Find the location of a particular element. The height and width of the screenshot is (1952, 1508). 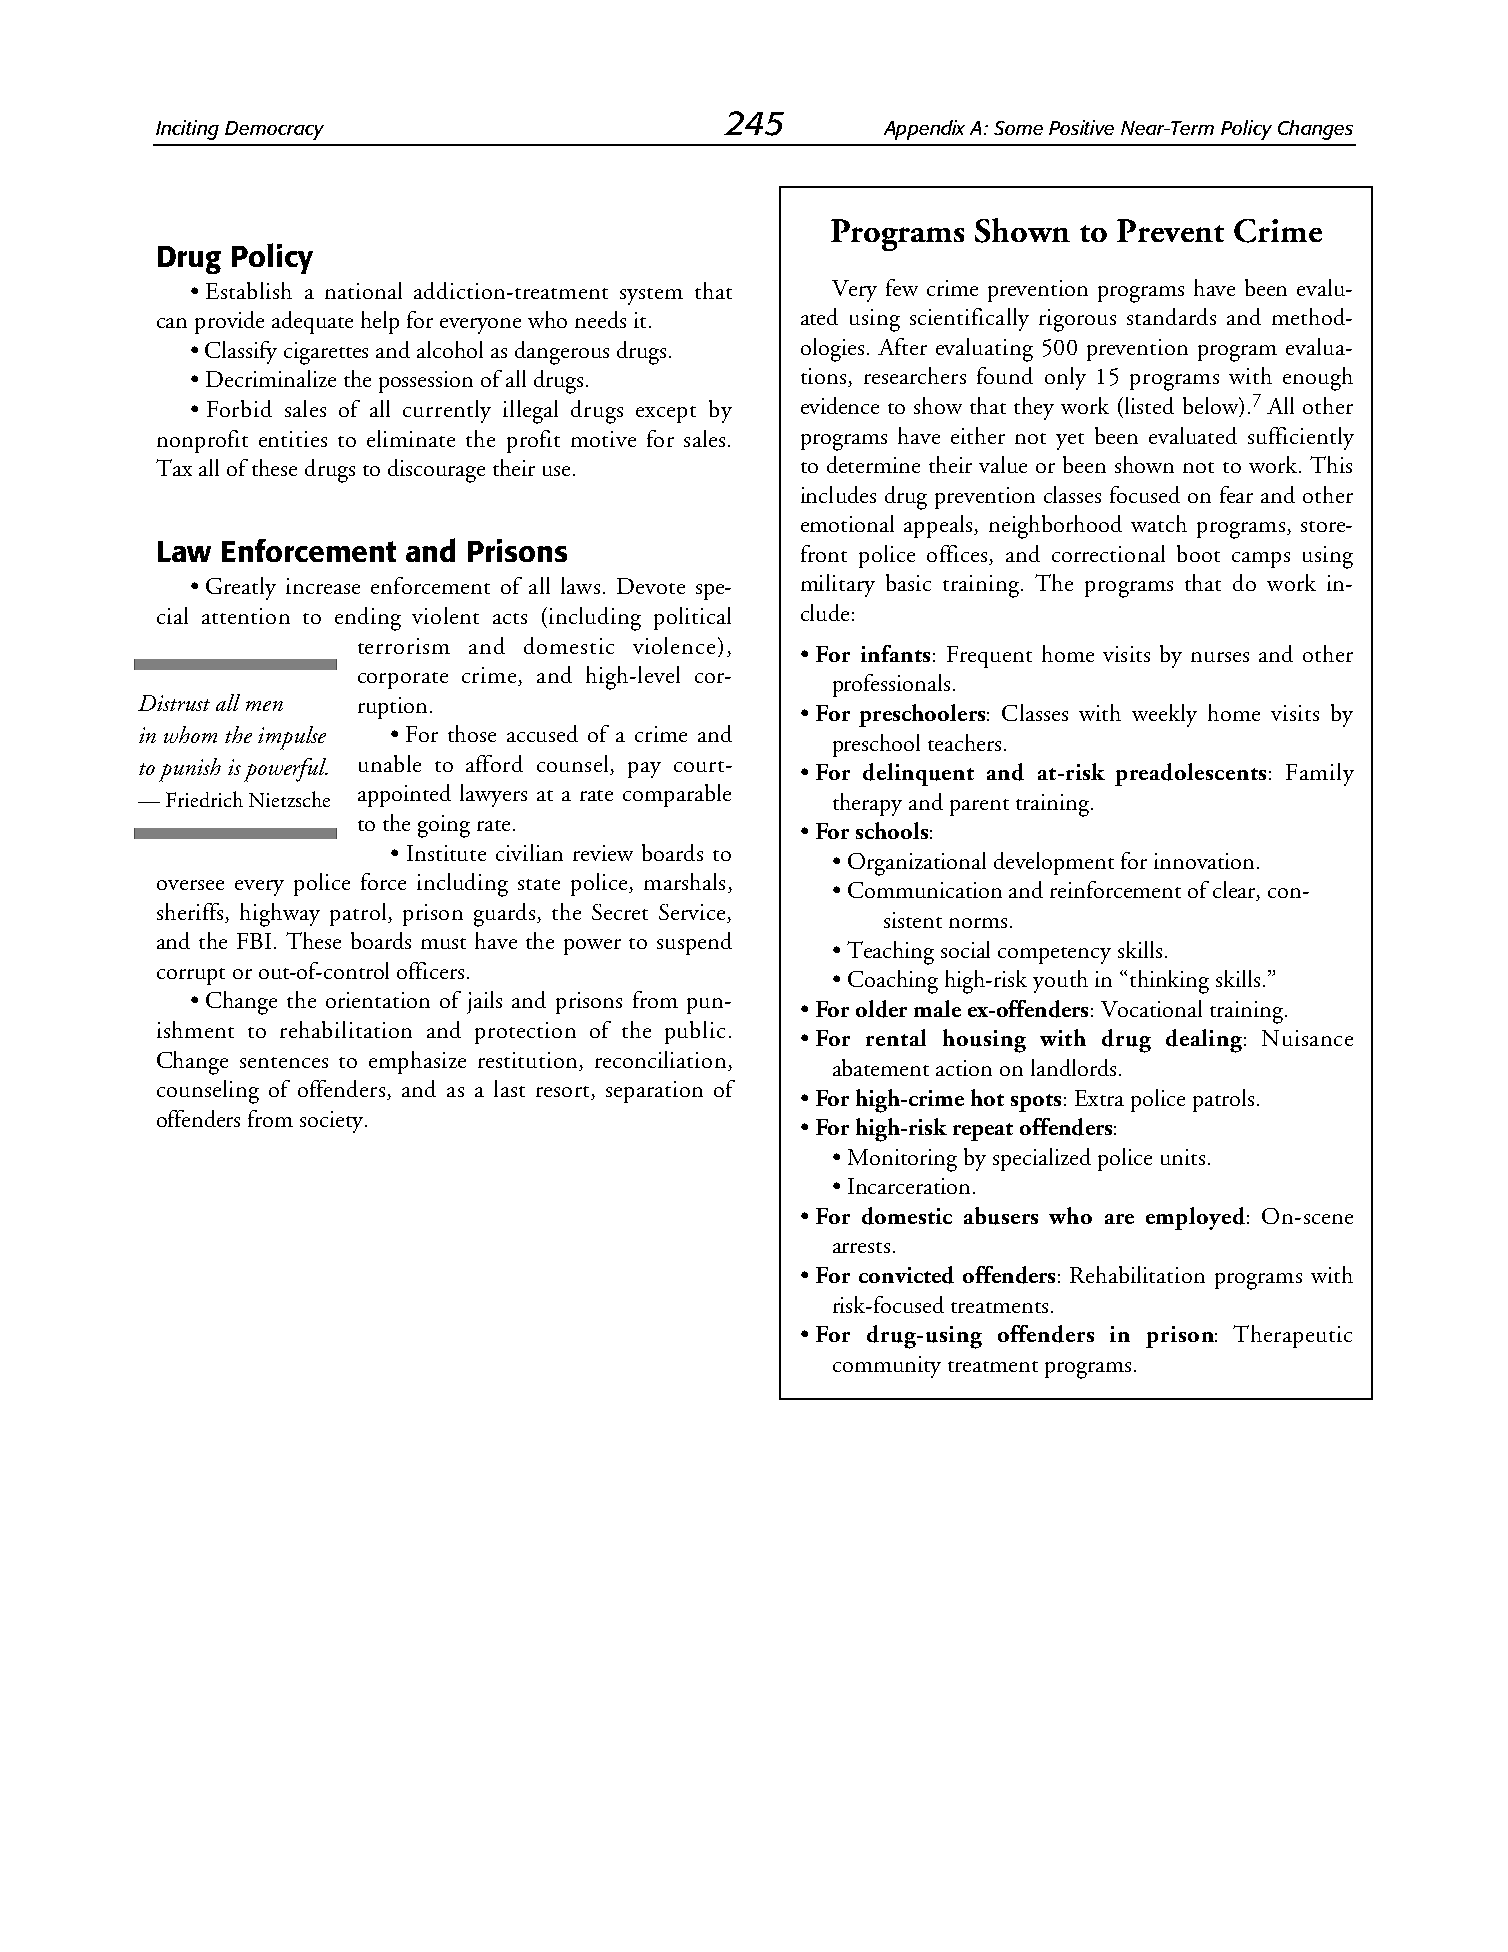

Democracy is located at coordinates (274, 130).
